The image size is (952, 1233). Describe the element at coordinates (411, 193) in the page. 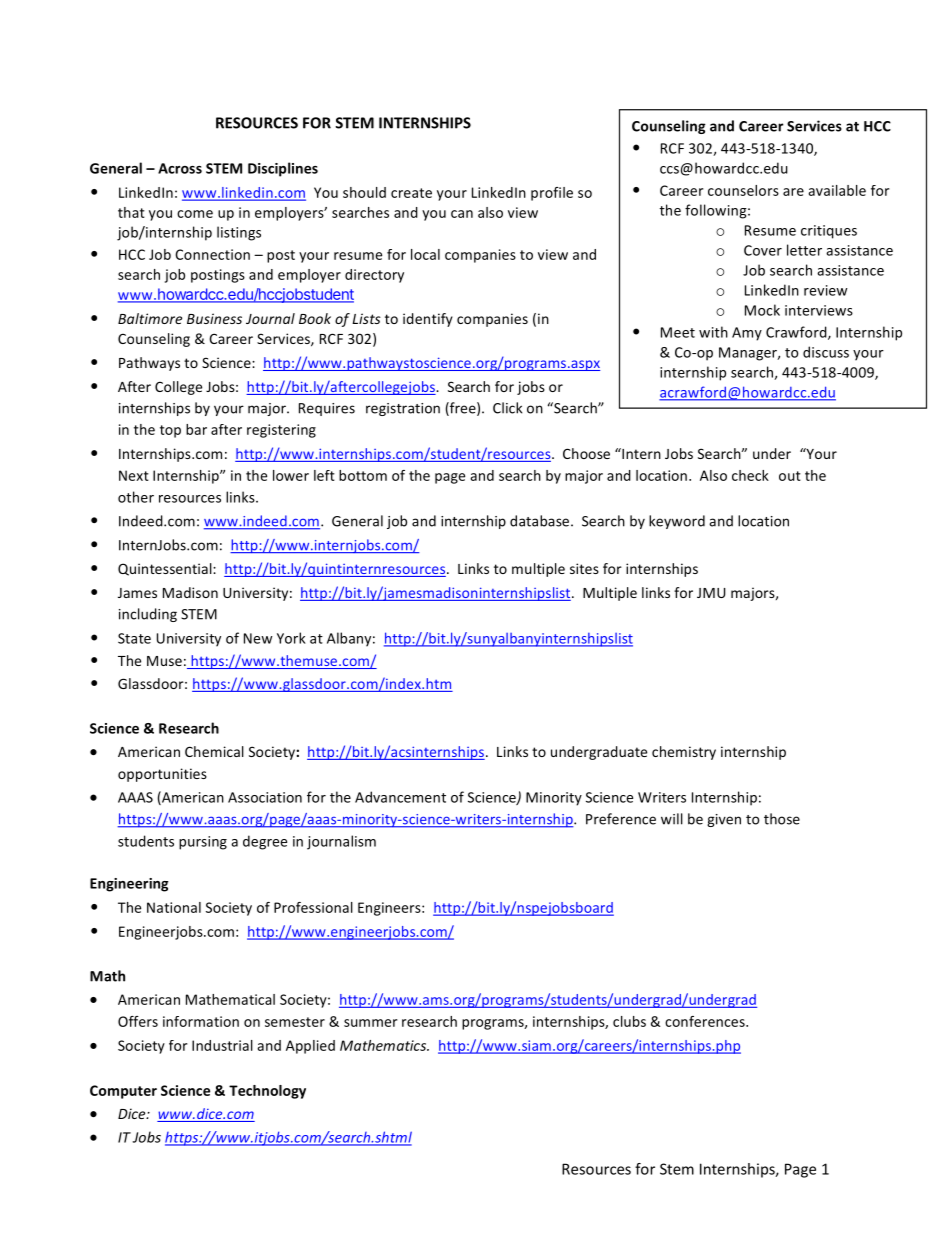

I see `create` at that location.
